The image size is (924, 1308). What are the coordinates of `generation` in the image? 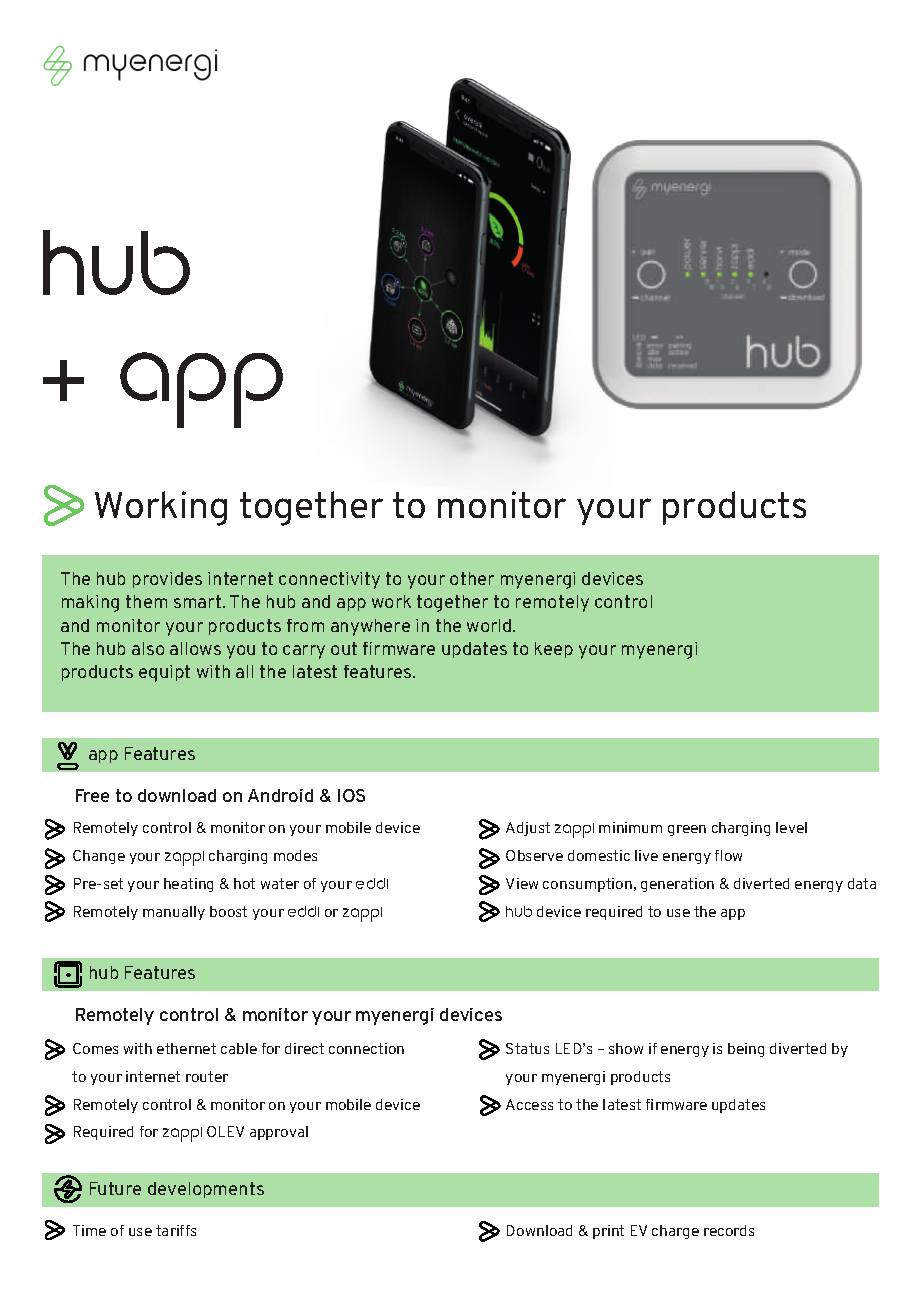 It's located at (677, 885).
